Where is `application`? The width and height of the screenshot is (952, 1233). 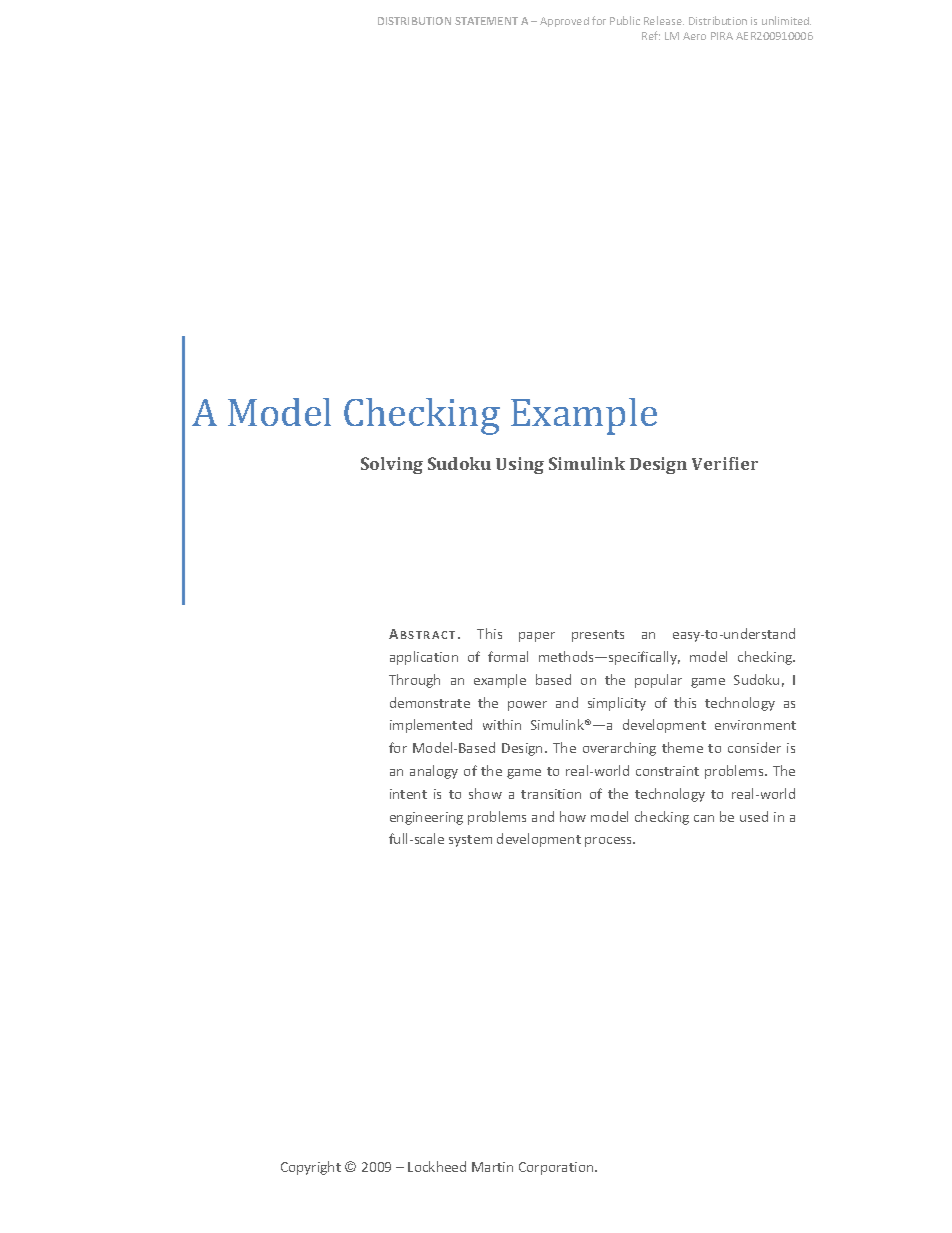
application is located at coordinates (424, 658).
